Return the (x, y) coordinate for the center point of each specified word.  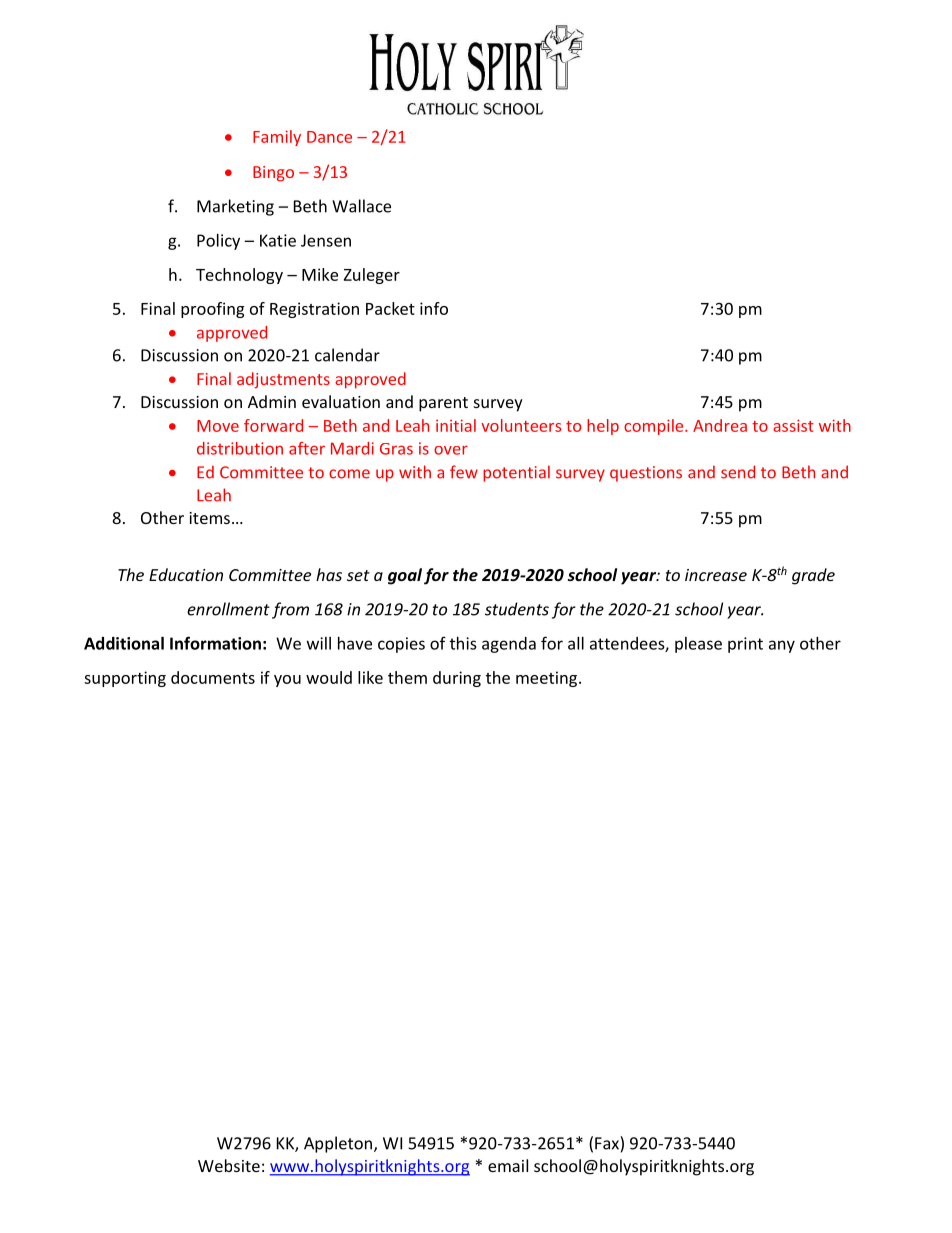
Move (218, 426)
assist (793, 425)
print (745, 645)
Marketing (235, 207)
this (463, 643)
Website (229, 1165)
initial (456, 425)
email (508, 1165)
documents (213, 677)
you (287, 681)
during (457, 679)
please (698, 645)
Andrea (720, 425)
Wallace (361, 206)
